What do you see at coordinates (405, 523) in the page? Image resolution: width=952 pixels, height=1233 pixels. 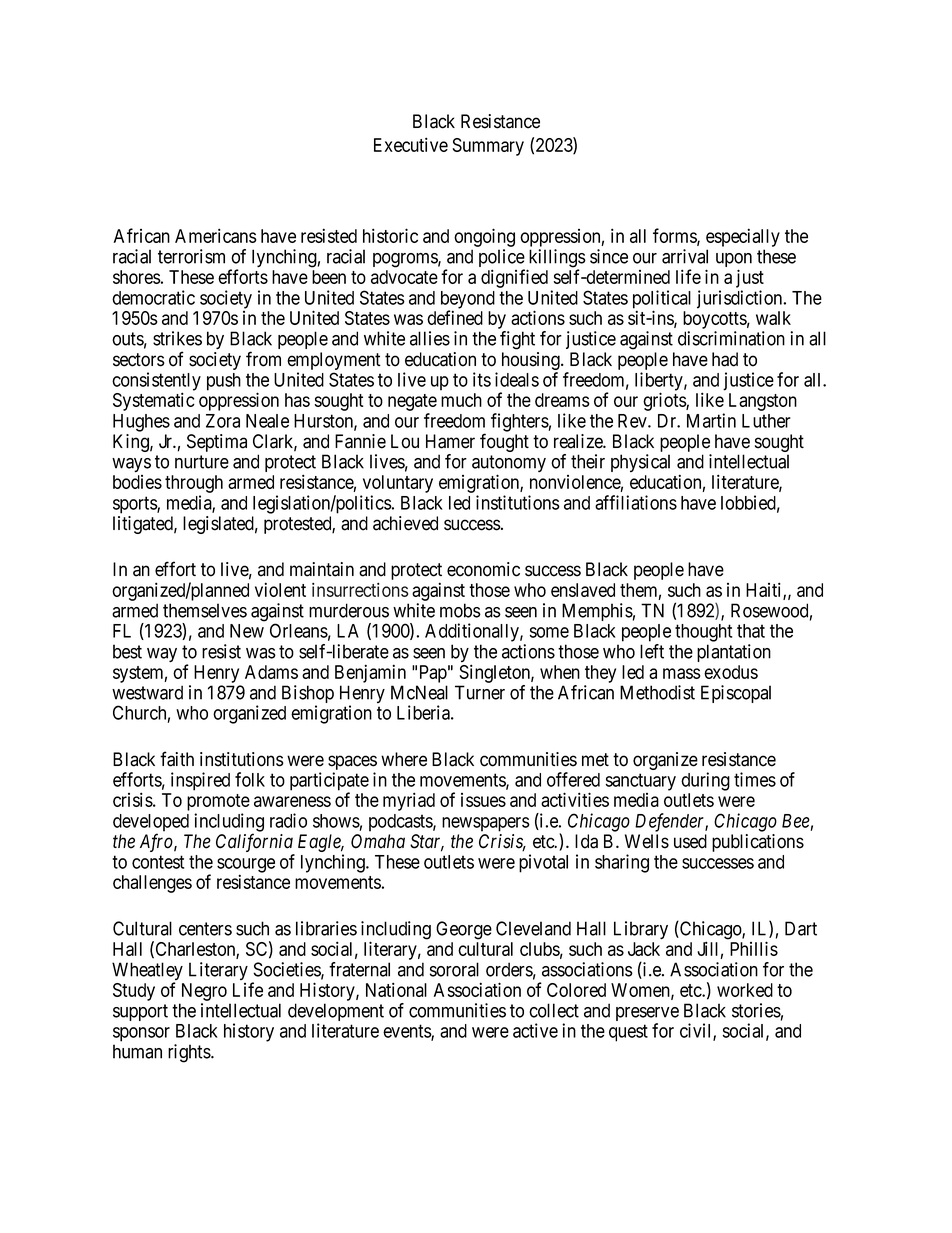 I see `achieved` at bounding box center [405, 523].
